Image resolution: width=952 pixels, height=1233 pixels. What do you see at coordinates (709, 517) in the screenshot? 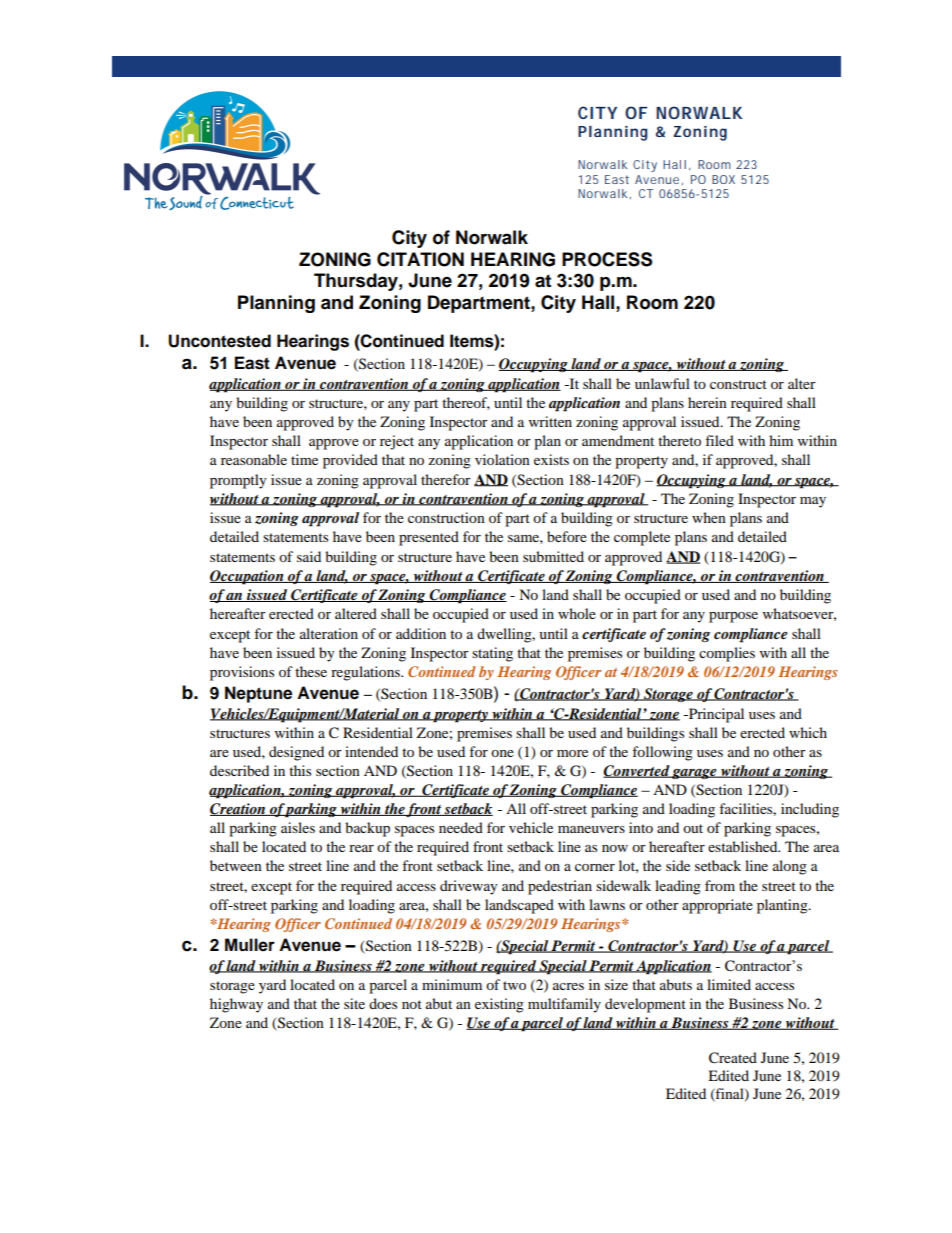
I see `when` at bounding box center [709, 517].
